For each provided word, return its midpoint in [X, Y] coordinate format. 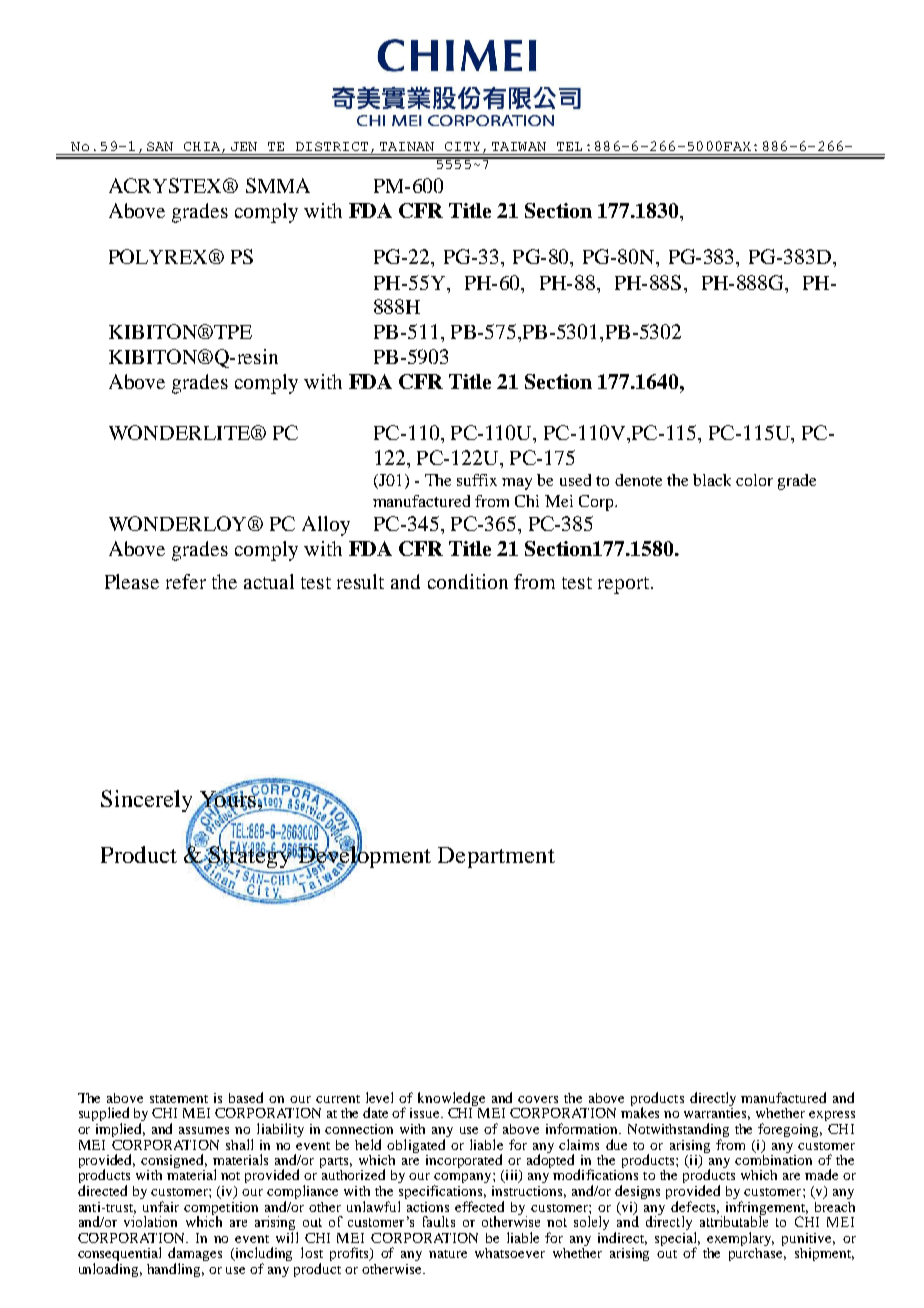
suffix [477, 480]
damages [195, 1255]
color [754, 480]
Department [496, 857]
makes [640, 1111]
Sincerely [148, 802]
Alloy [326, 526]
